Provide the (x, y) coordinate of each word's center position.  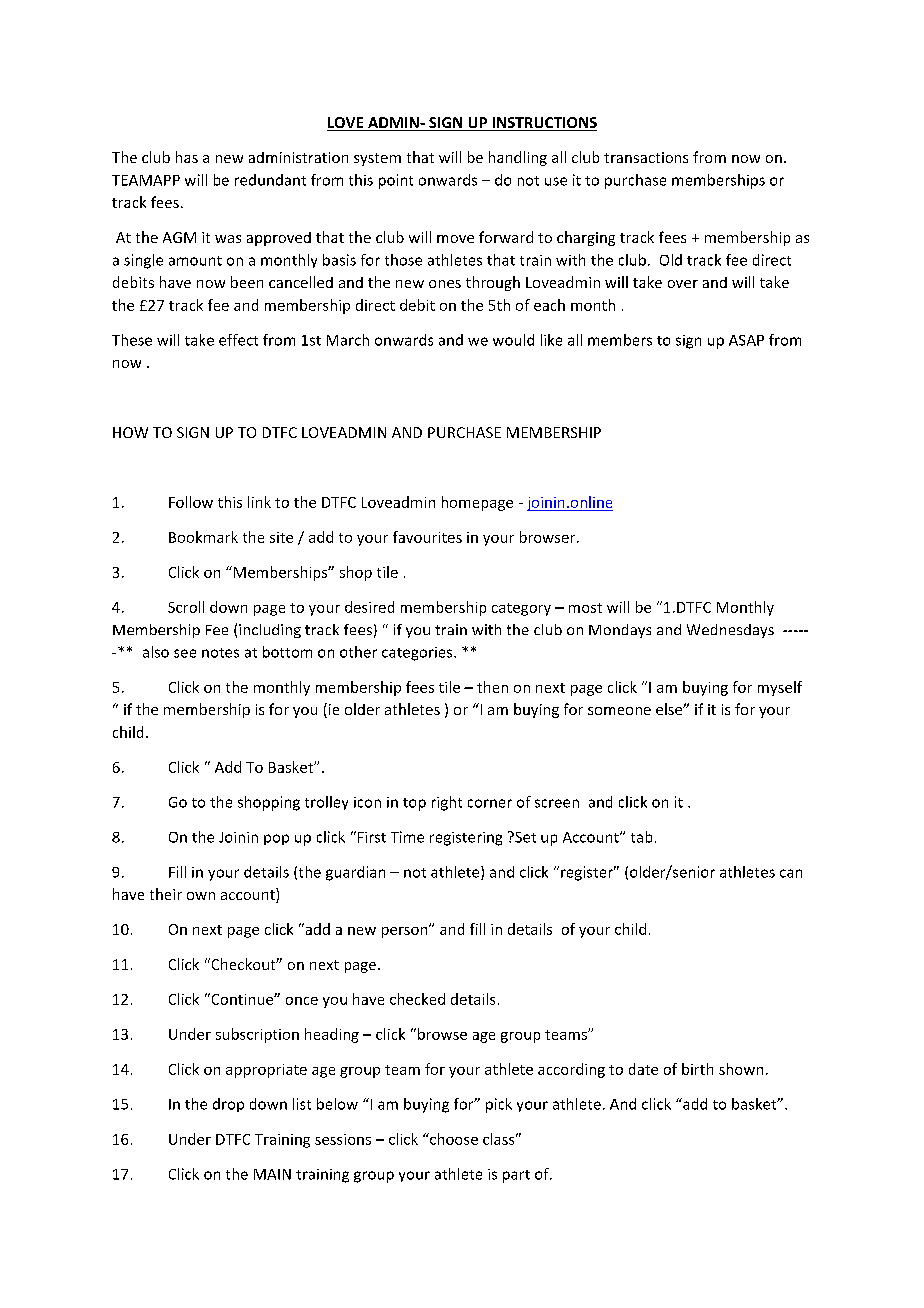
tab (641, 837)
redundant (270, 180)
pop (276, 839)
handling (518, 158)
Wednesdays (730, 631)
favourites (427, 537)
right (447, 803)
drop (228, 1105)
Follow (191, 502)
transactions (646, 157)
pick (499, 1105)
